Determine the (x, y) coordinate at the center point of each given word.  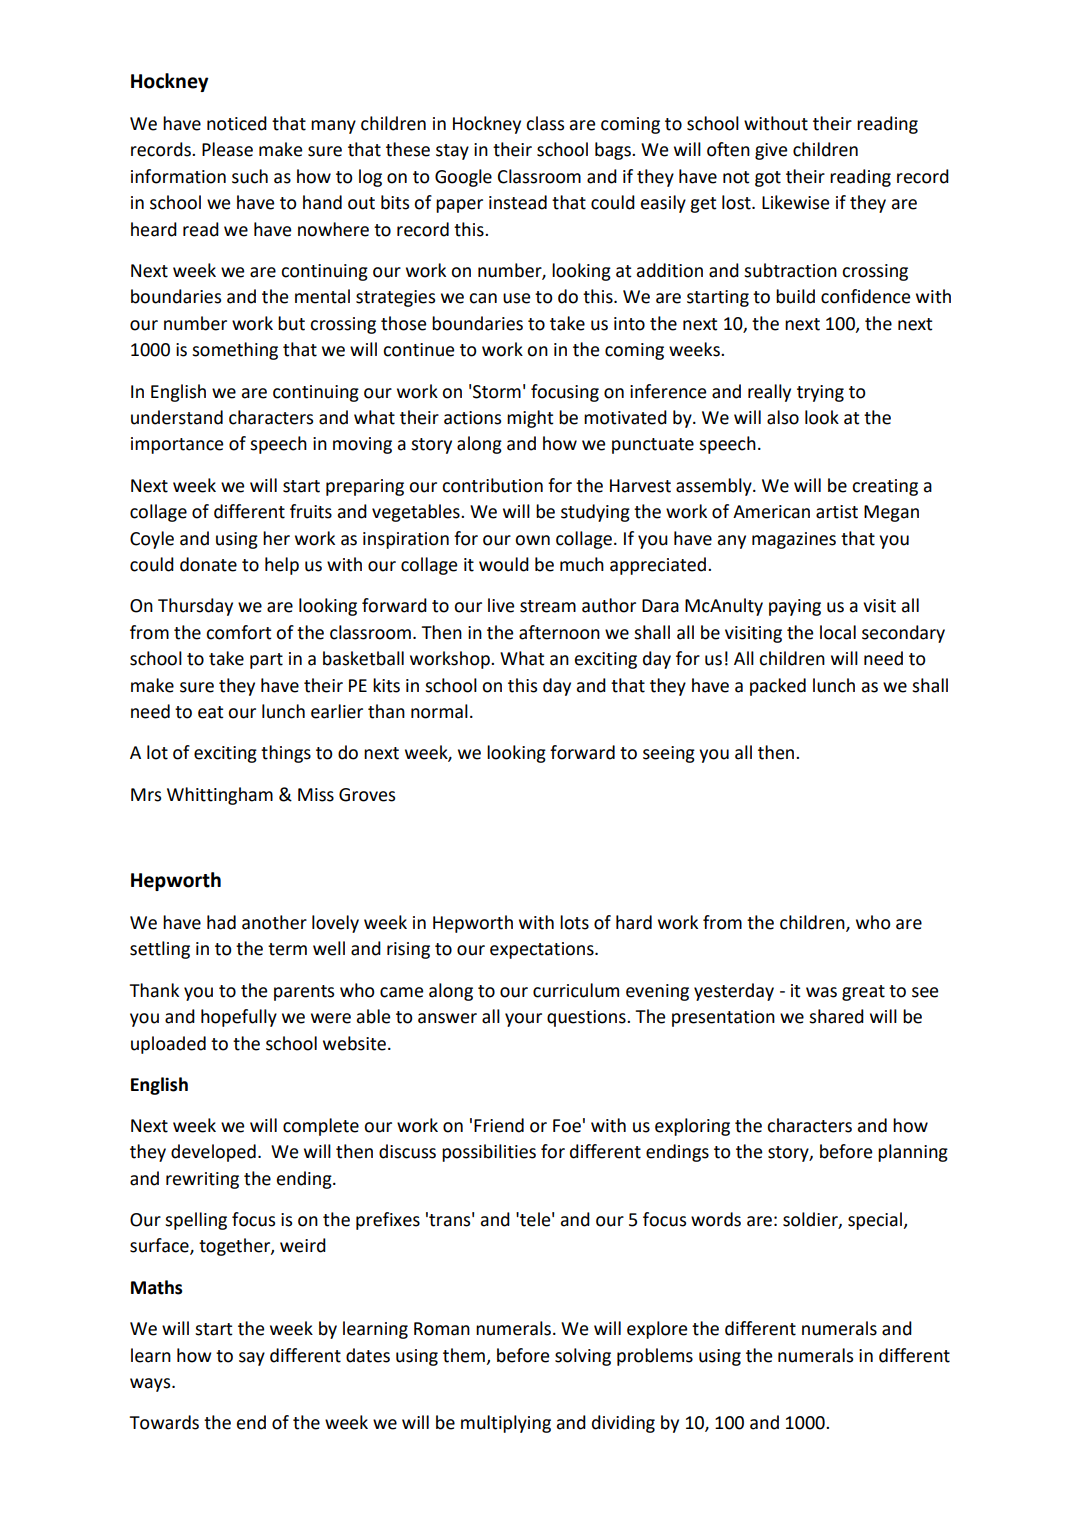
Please (227, 149)
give (771, 151)
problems (655, 1357)
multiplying (506, 1424)
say (252, 1359)
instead (518, 202)
